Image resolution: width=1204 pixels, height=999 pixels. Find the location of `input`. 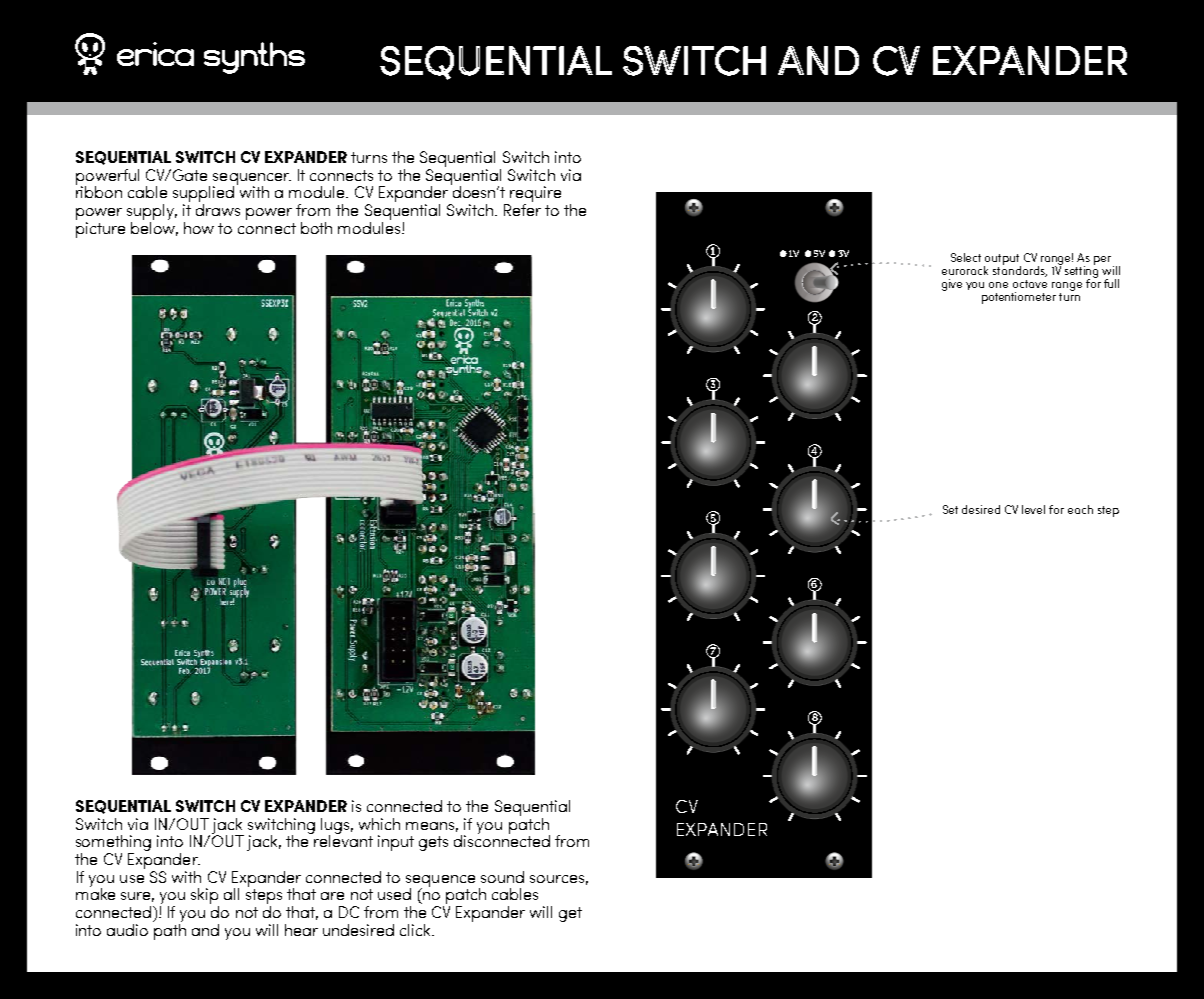

input is located at coordinates (396, 843).
